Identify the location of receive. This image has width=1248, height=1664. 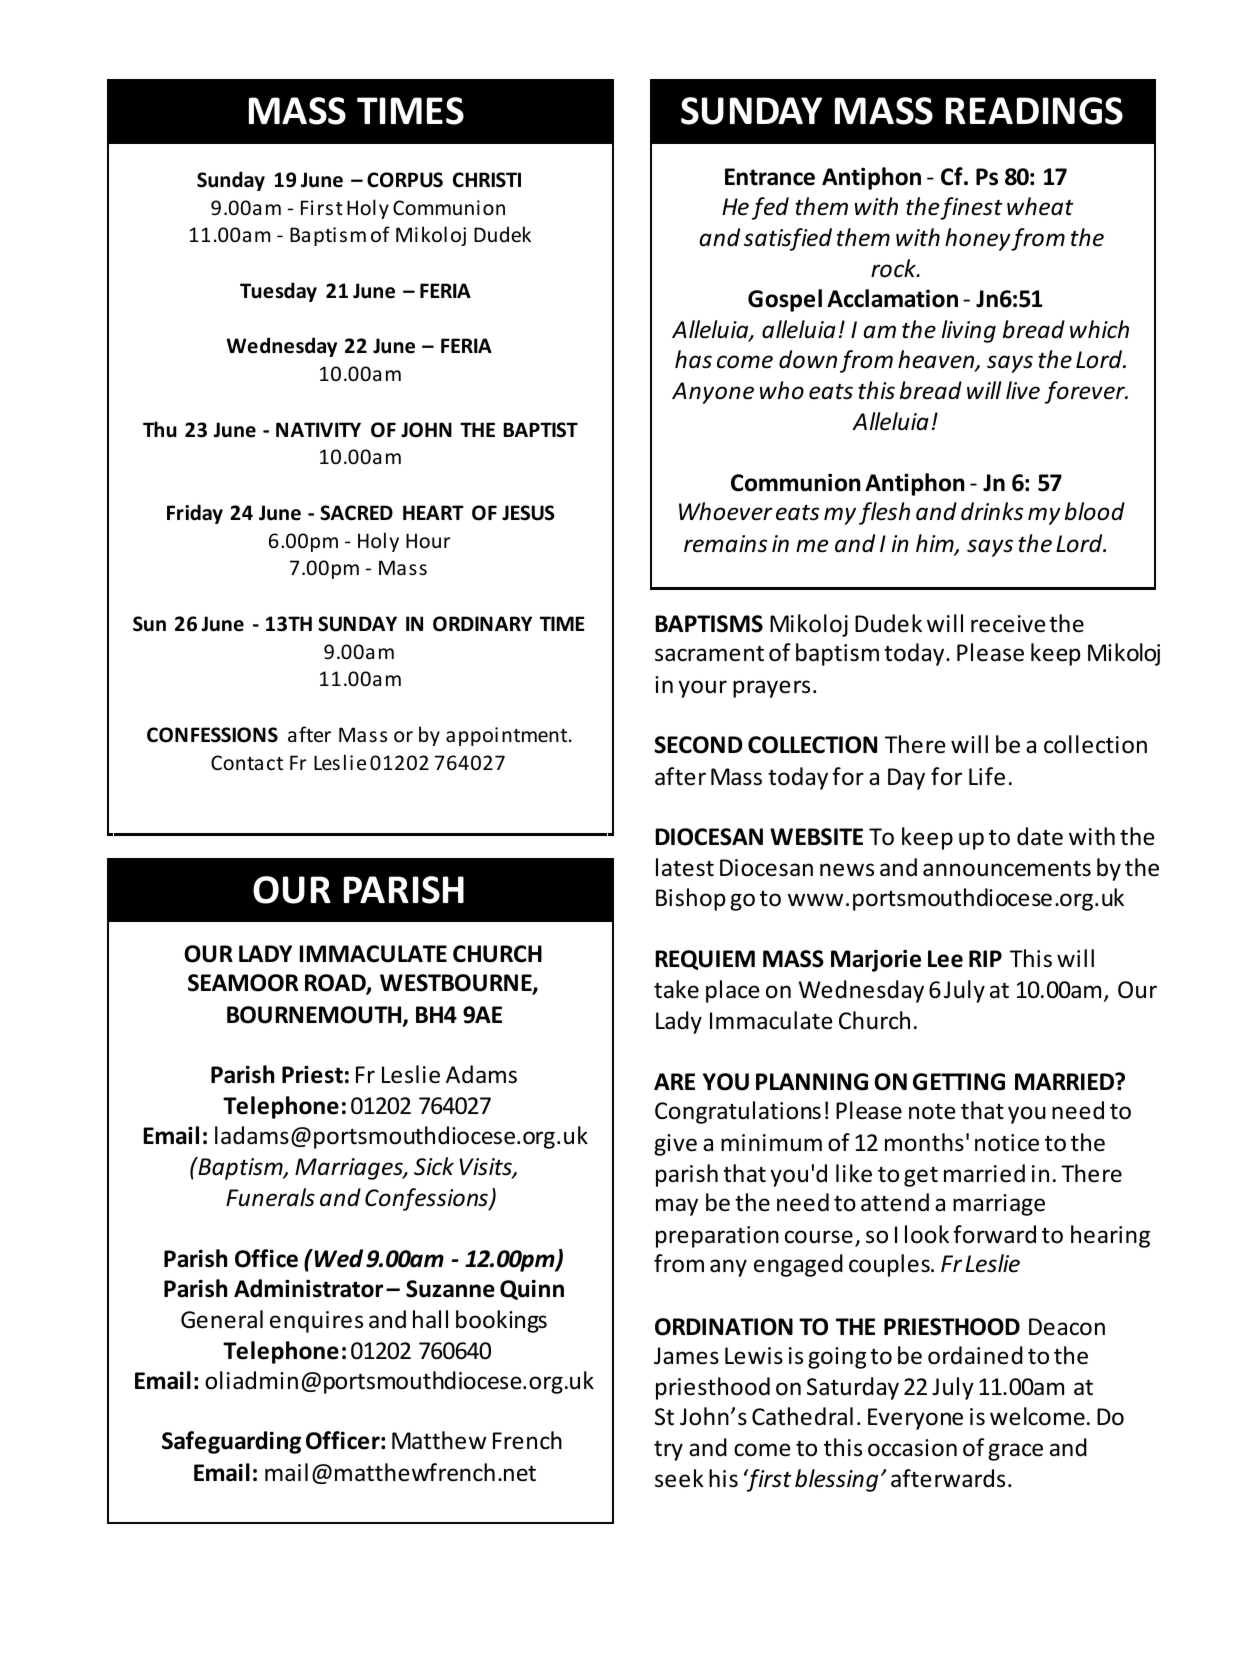
(1008, 624).
